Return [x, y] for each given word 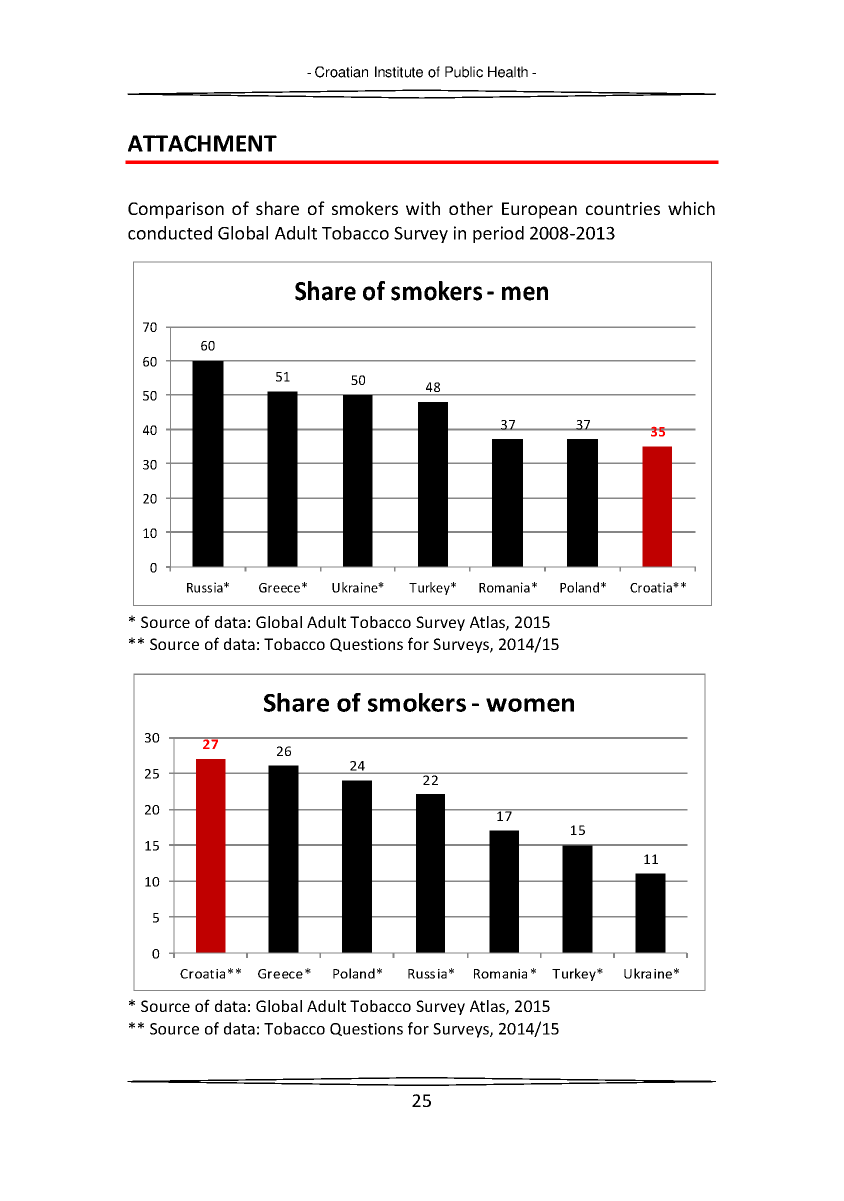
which [691, 208]
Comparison [176, 210]
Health [508, 72]
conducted [170, 233]
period [498, 234]
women [530, 705]
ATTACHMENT [202, 143]
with [423, 208]
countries [623, 208]
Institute [399, 72]
